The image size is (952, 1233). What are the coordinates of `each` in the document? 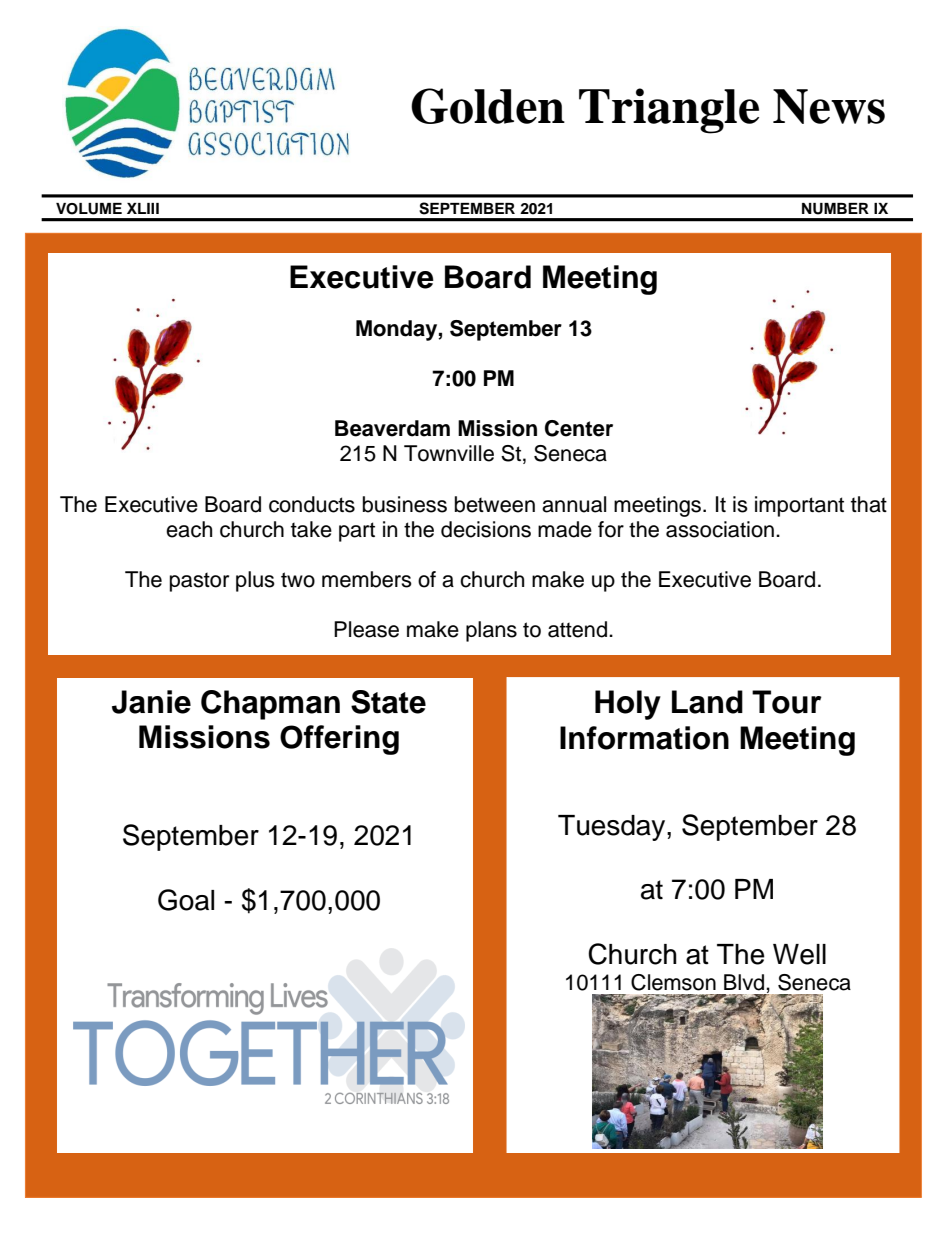 It's located at (189, 529).
